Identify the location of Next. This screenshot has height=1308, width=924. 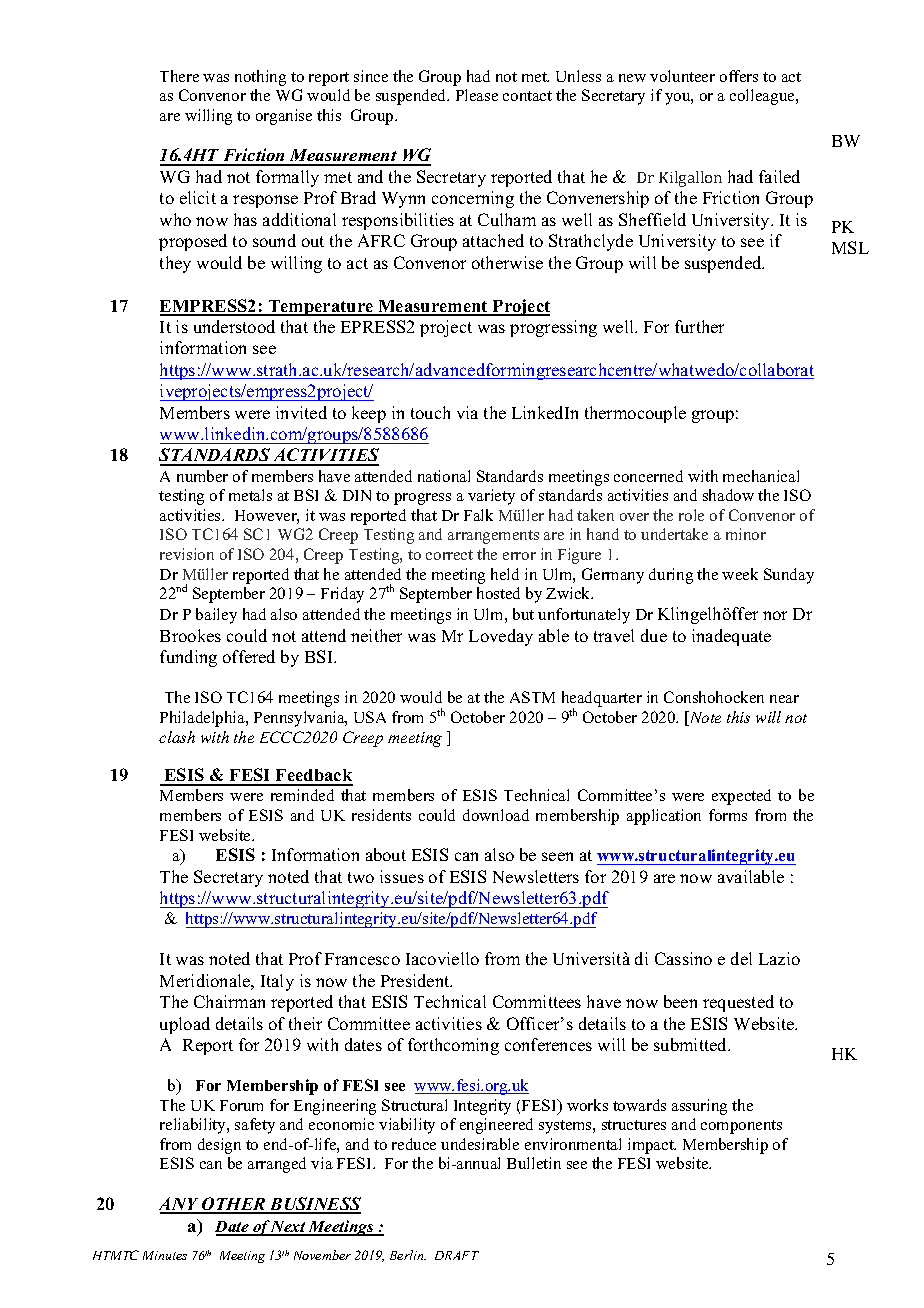
(289, 1228).
